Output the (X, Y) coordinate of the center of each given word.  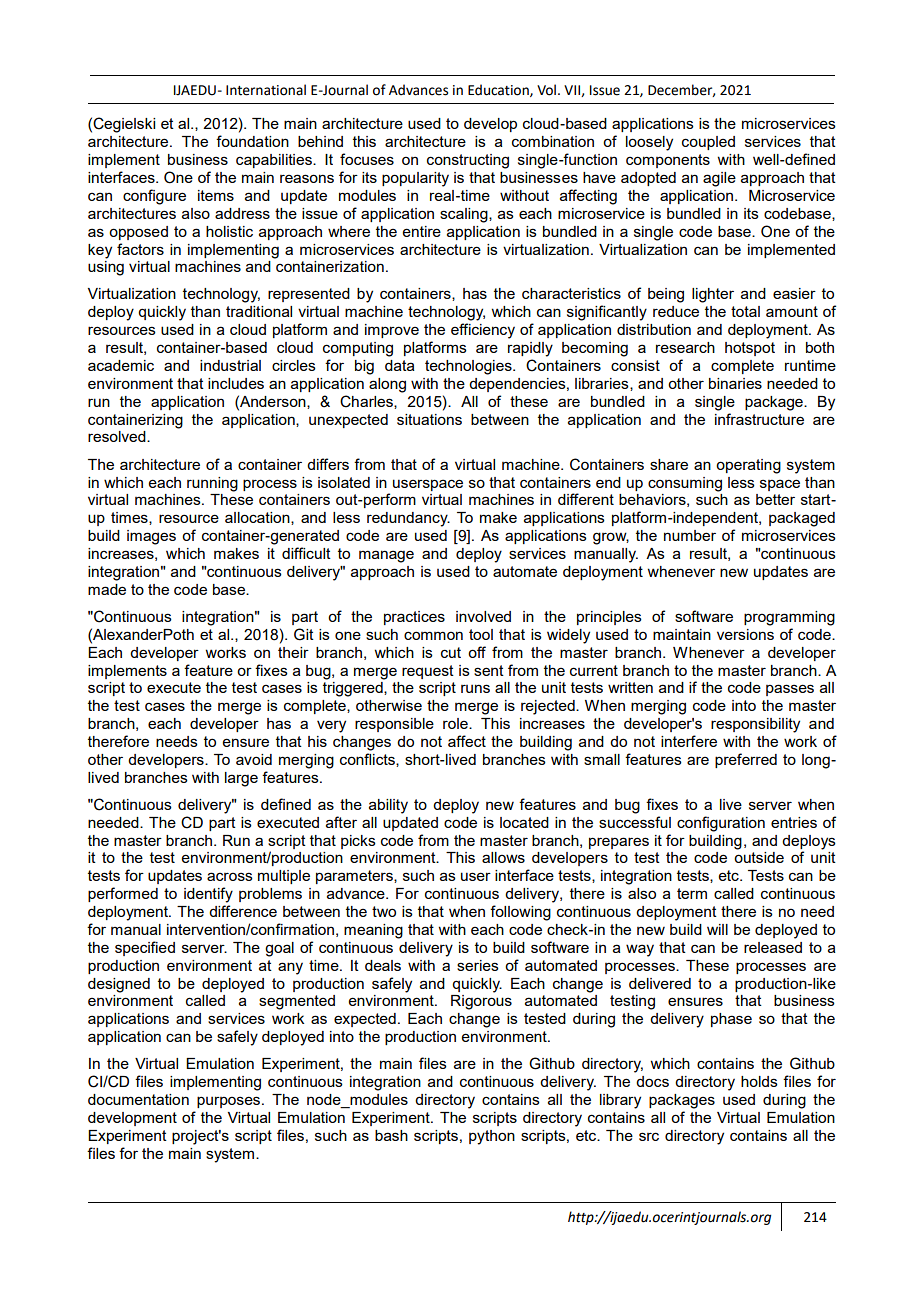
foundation (252, 141)
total (745, 311)
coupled (708, 143)
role (456, 723)
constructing (468, 161)
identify (208, 895)
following (520, 913)
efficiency (483, 331)
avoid (254, 759)
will (717, 929)
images (151, 537)
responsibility (755, 725)
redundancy (408, 519)
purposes (230, 1102)
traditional (259, 311)
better (775, 499)
